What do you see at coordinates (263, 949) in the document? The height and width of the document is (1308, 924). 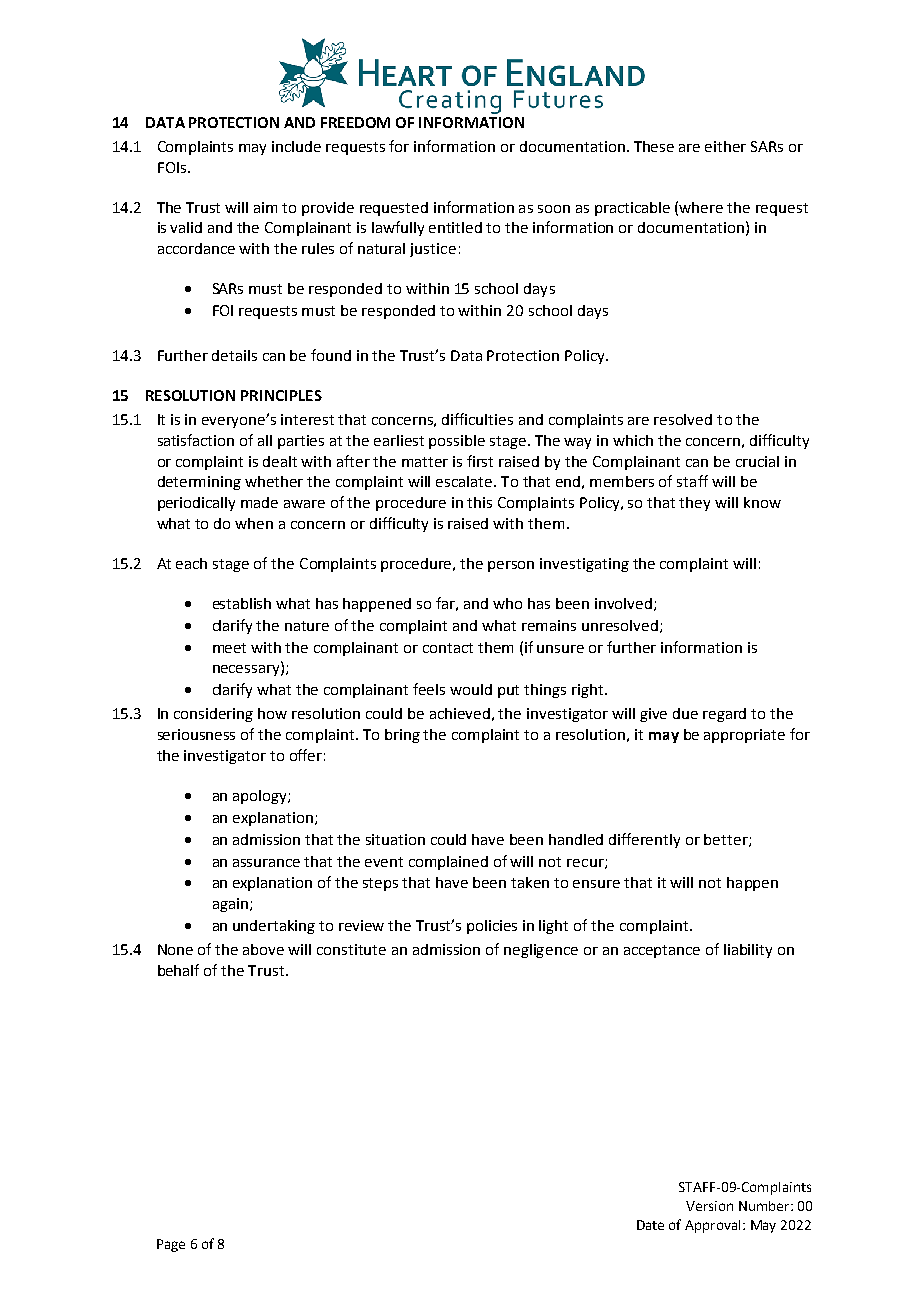 I see `above` at bounding box center [263, 949].
